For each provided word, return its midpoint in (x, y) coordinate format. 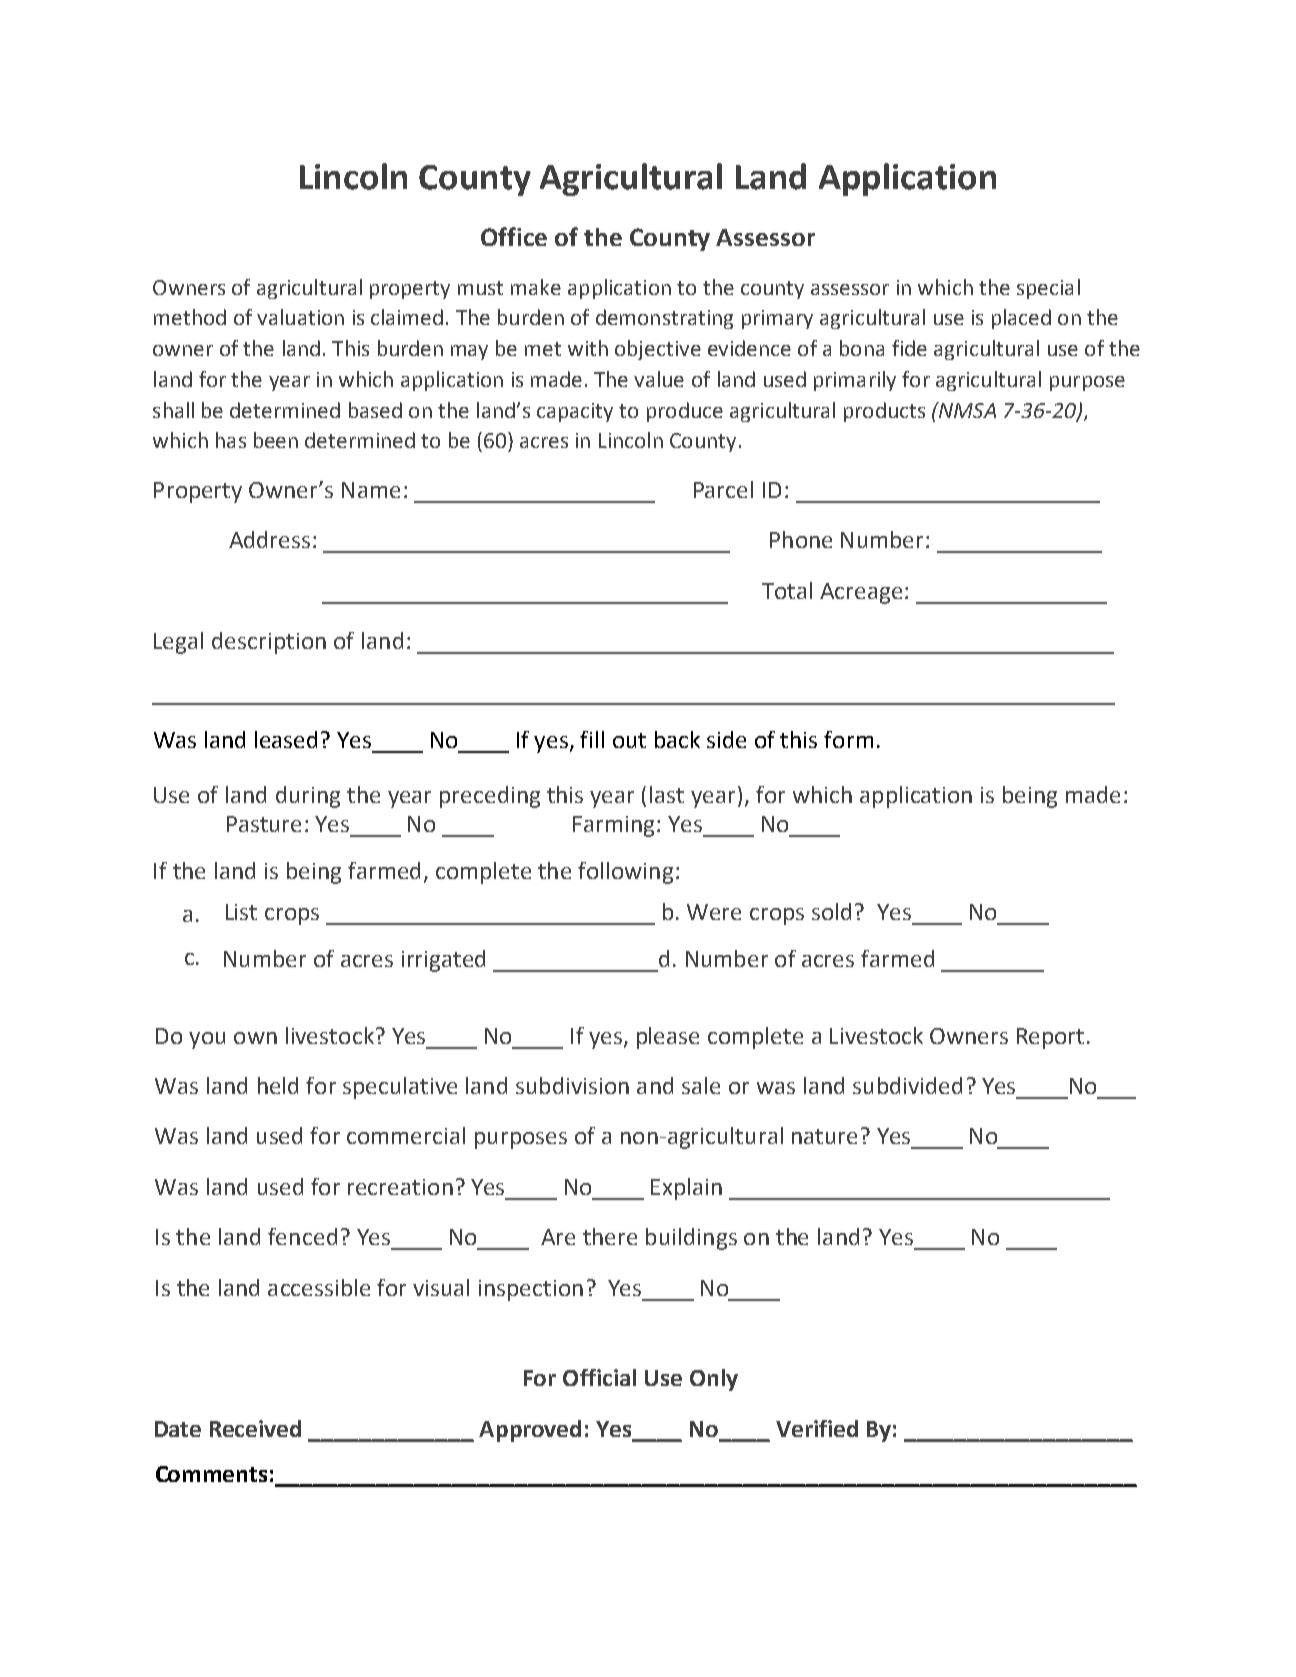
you (207, 1040)
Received (255, 1428)
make (536, 287)
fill (592, 739)
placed (1021, 319)
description (269, 643)
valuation (300, 317)
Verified (817, 1428)
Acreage (863, 593)
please (668, 1038)
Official (599, 1377)
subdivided (907, 1085)
